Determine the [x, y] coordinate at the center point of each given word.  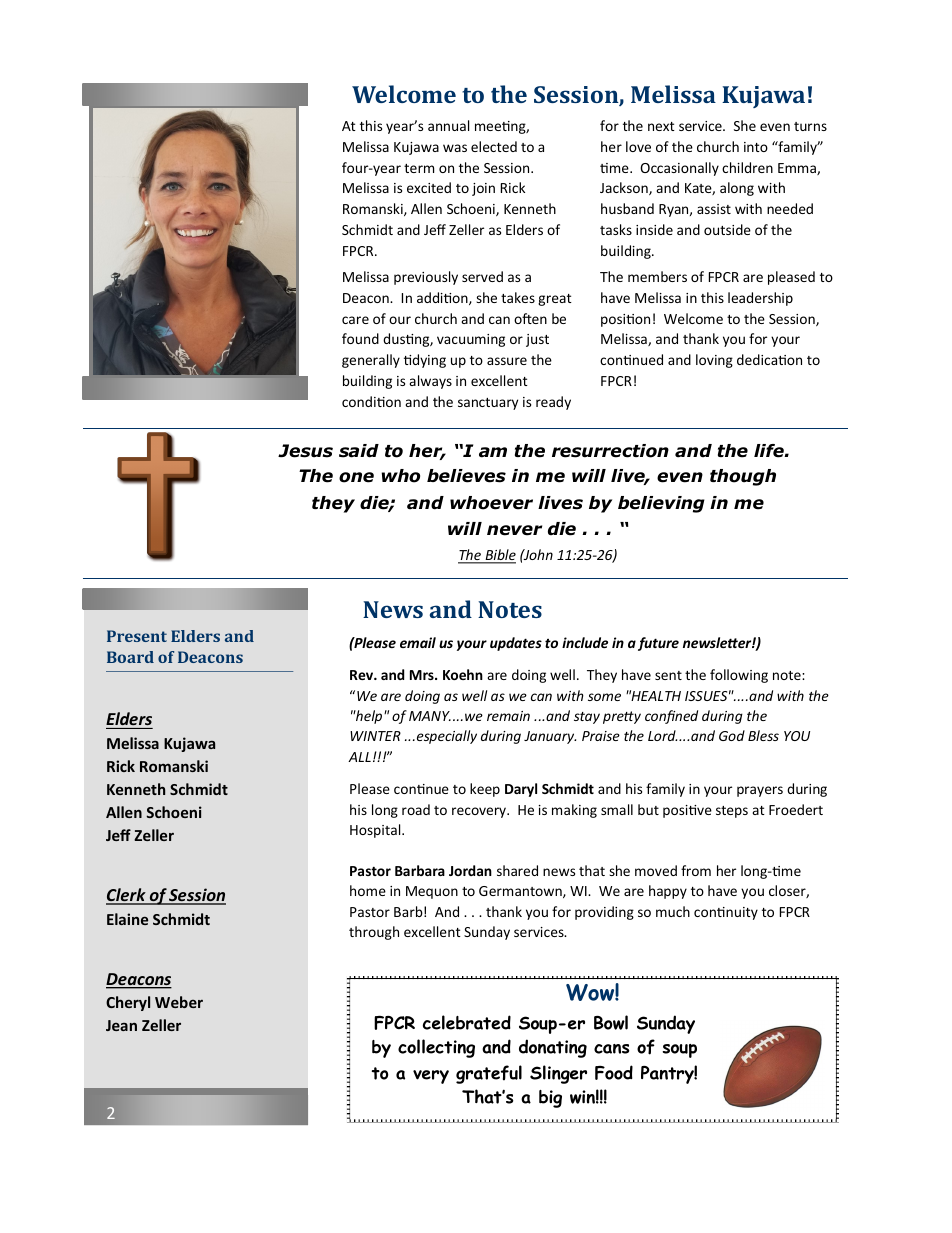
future [658, 644]
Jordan [470, 870]
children [747, 167]
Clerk [127, 896]
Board [130, 657]
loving [714, 361]
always [430, 382]
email [418, 642]
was [455, 148]
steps [732, 812]
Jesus [305, 451]
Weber [179, 1002]
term [419, 168]
